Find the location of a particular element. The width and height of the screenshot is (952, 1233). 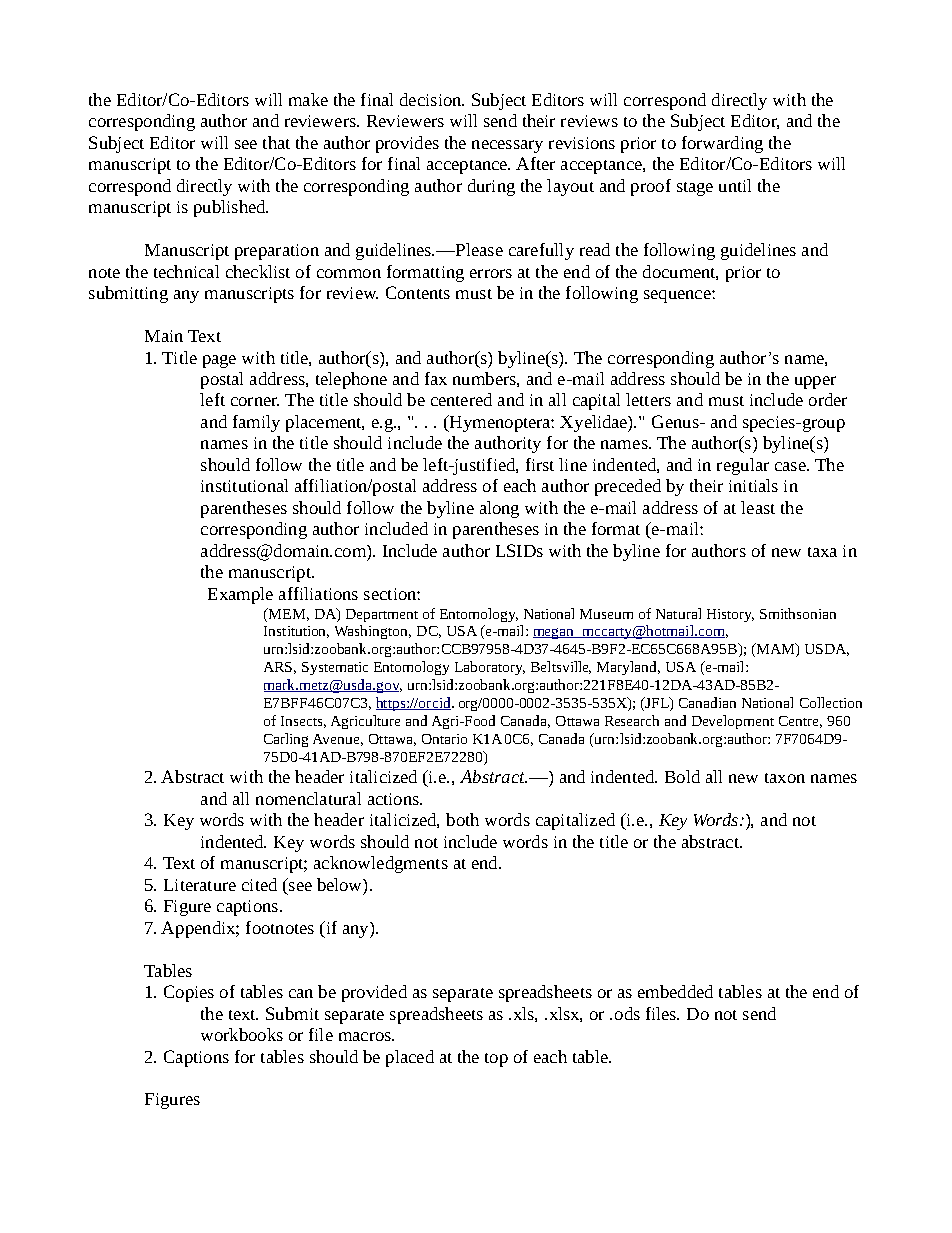

first is located at coordinates (540, 464).
